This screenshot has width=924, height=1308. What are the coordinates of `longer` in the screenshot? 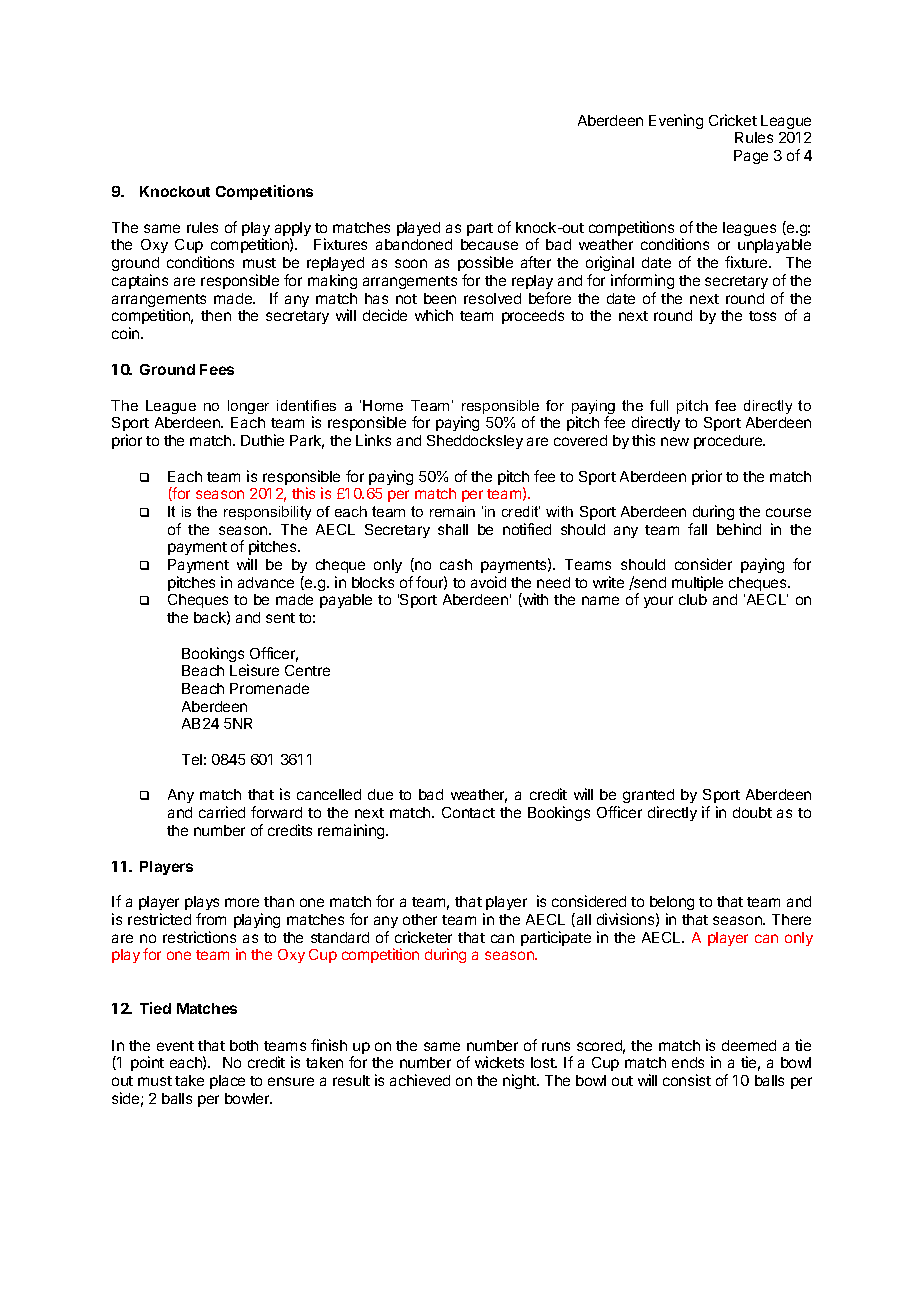 It's located at (248, 407).
